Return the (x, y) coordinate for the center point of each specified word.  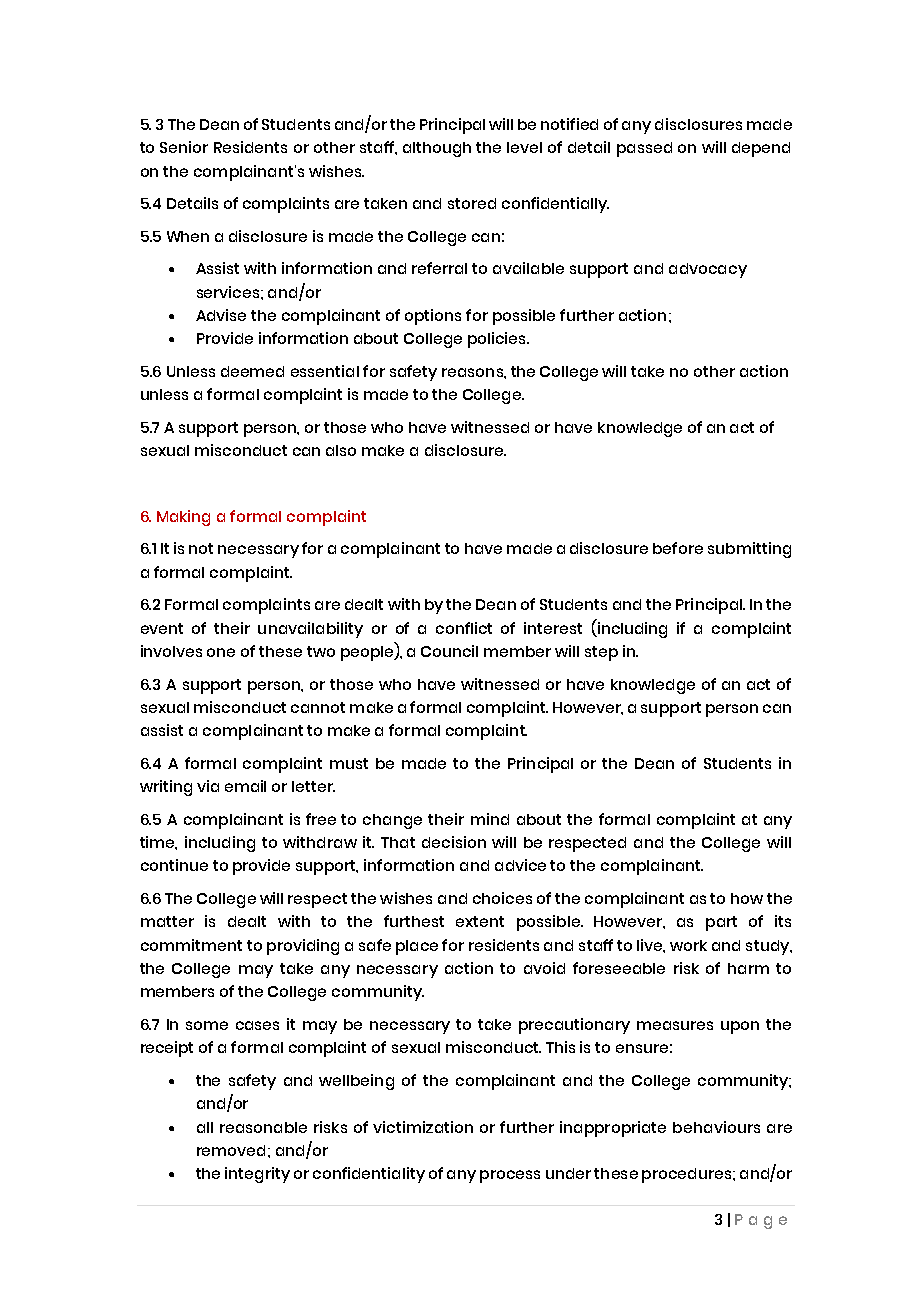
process (510, 1176)
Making (183, 518)
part (721, 923)
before (678, 548)
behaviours (716, 1127)
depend (761, 149)
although (437, 149)
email (245, 786)
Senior (184, 147)
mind (490, 819)
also (341, 450)
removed (231, 1150)
